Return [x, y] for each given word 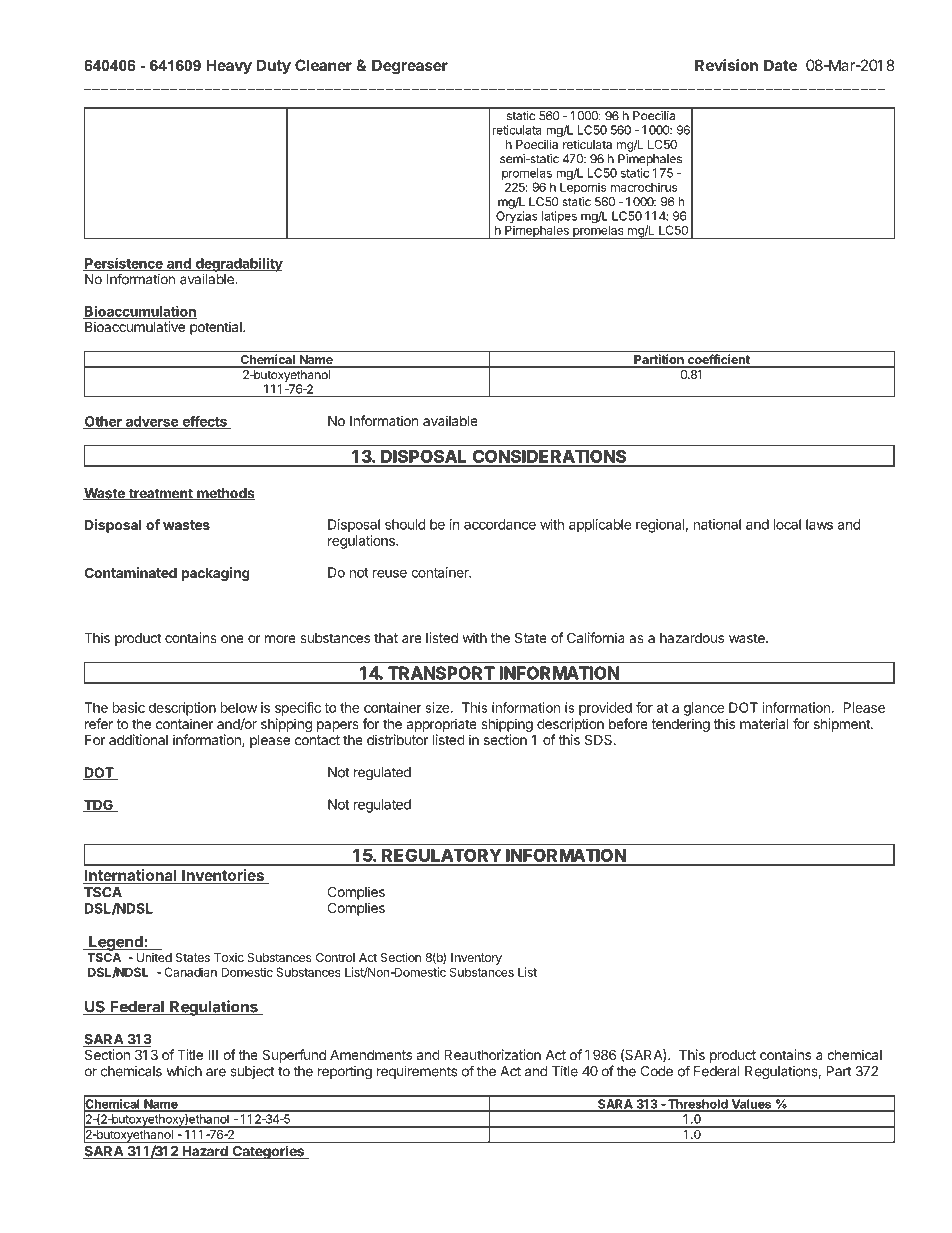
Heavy [229, 66]
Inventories [223, 876]
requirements [417, 1072]
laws [819, 524]
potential [217, 328]
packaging [215, 574]
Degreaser [410, 67]
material [764, 723]
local [787, 524]
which [184, 1071]
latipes [559, 218]
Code [657, 1071]
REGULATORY [441, 855]
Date [780, 65]
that [386, 638]
